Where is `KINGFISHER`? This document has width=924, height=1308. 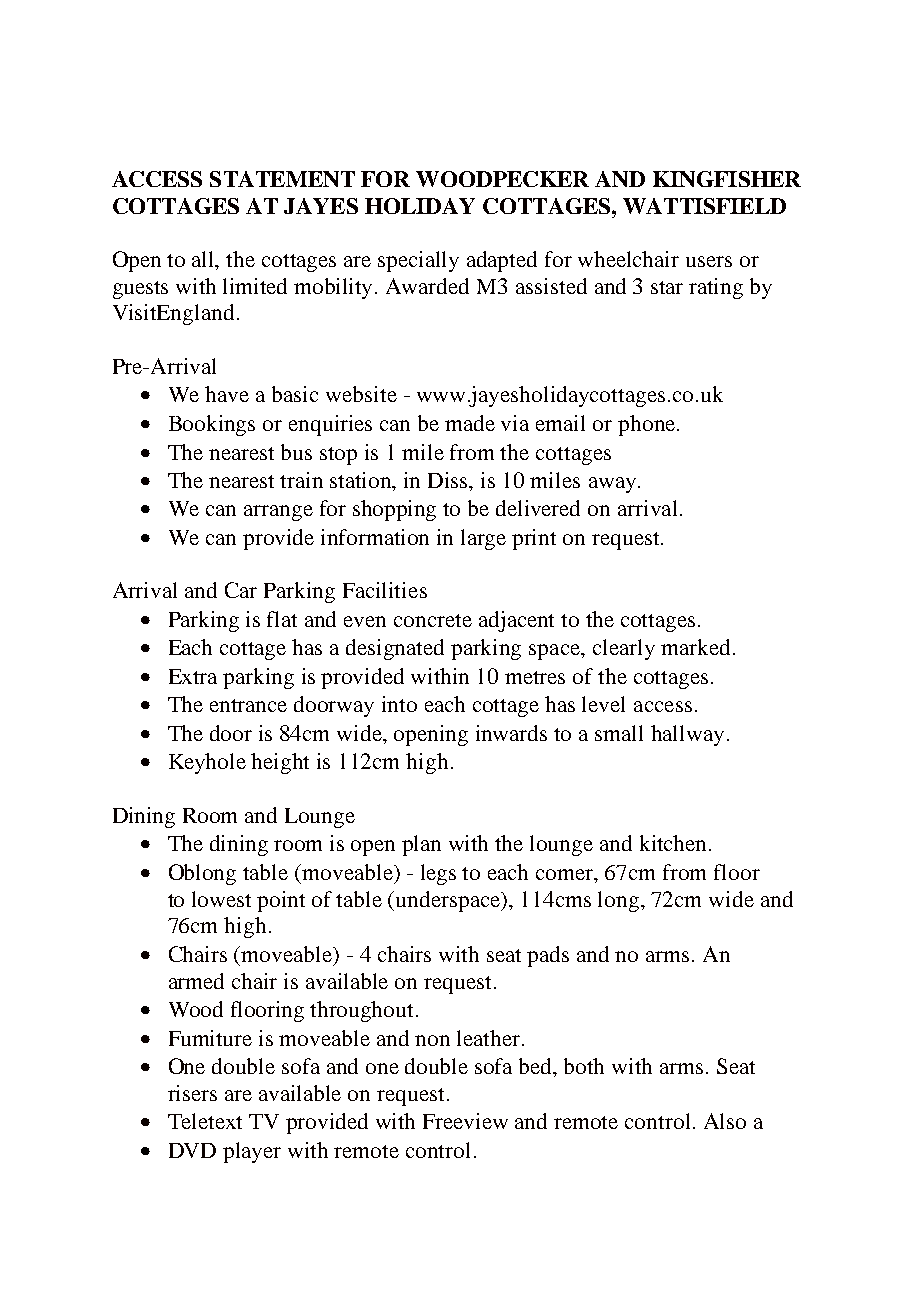 KINGFISHER is located at coordinates (727, 179).
